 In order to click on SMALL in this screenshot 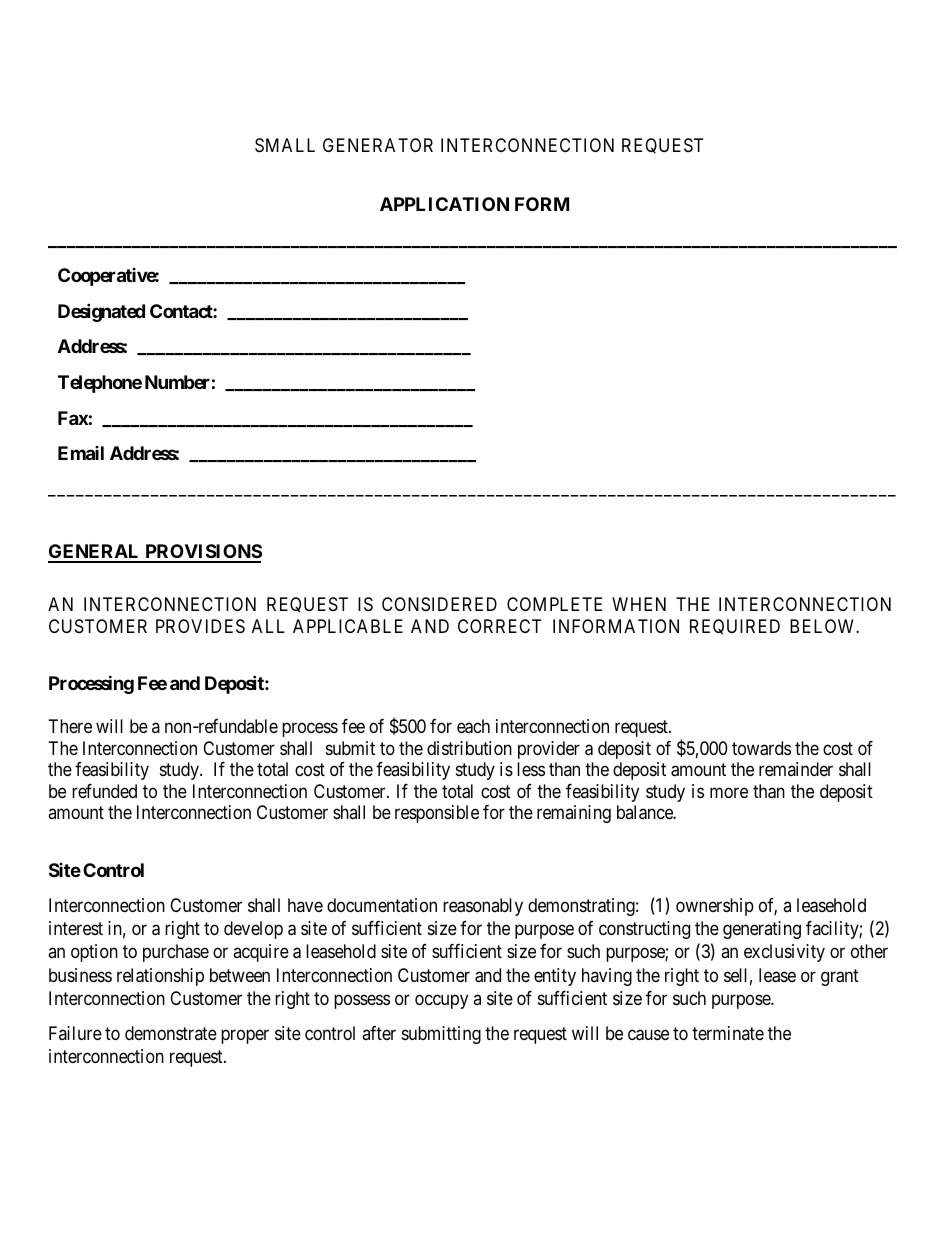, I will do `click(285, 145)`.
